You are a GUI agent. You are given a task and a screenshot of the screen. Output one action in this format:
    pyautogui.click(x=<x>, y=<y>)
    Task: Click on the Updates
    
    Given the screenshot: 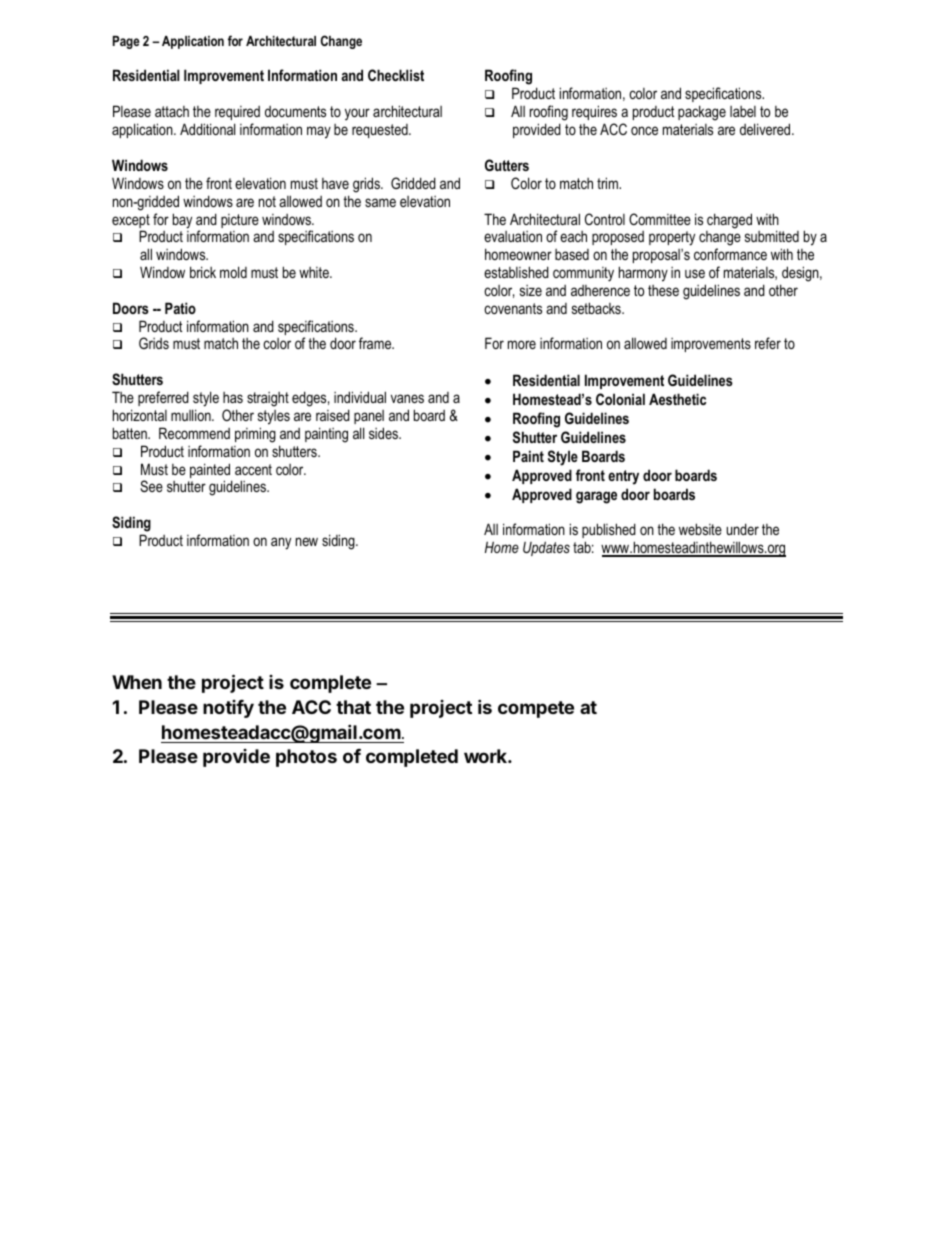 What is the action you would take?
    pyautogui.click(x=546, y=548)
